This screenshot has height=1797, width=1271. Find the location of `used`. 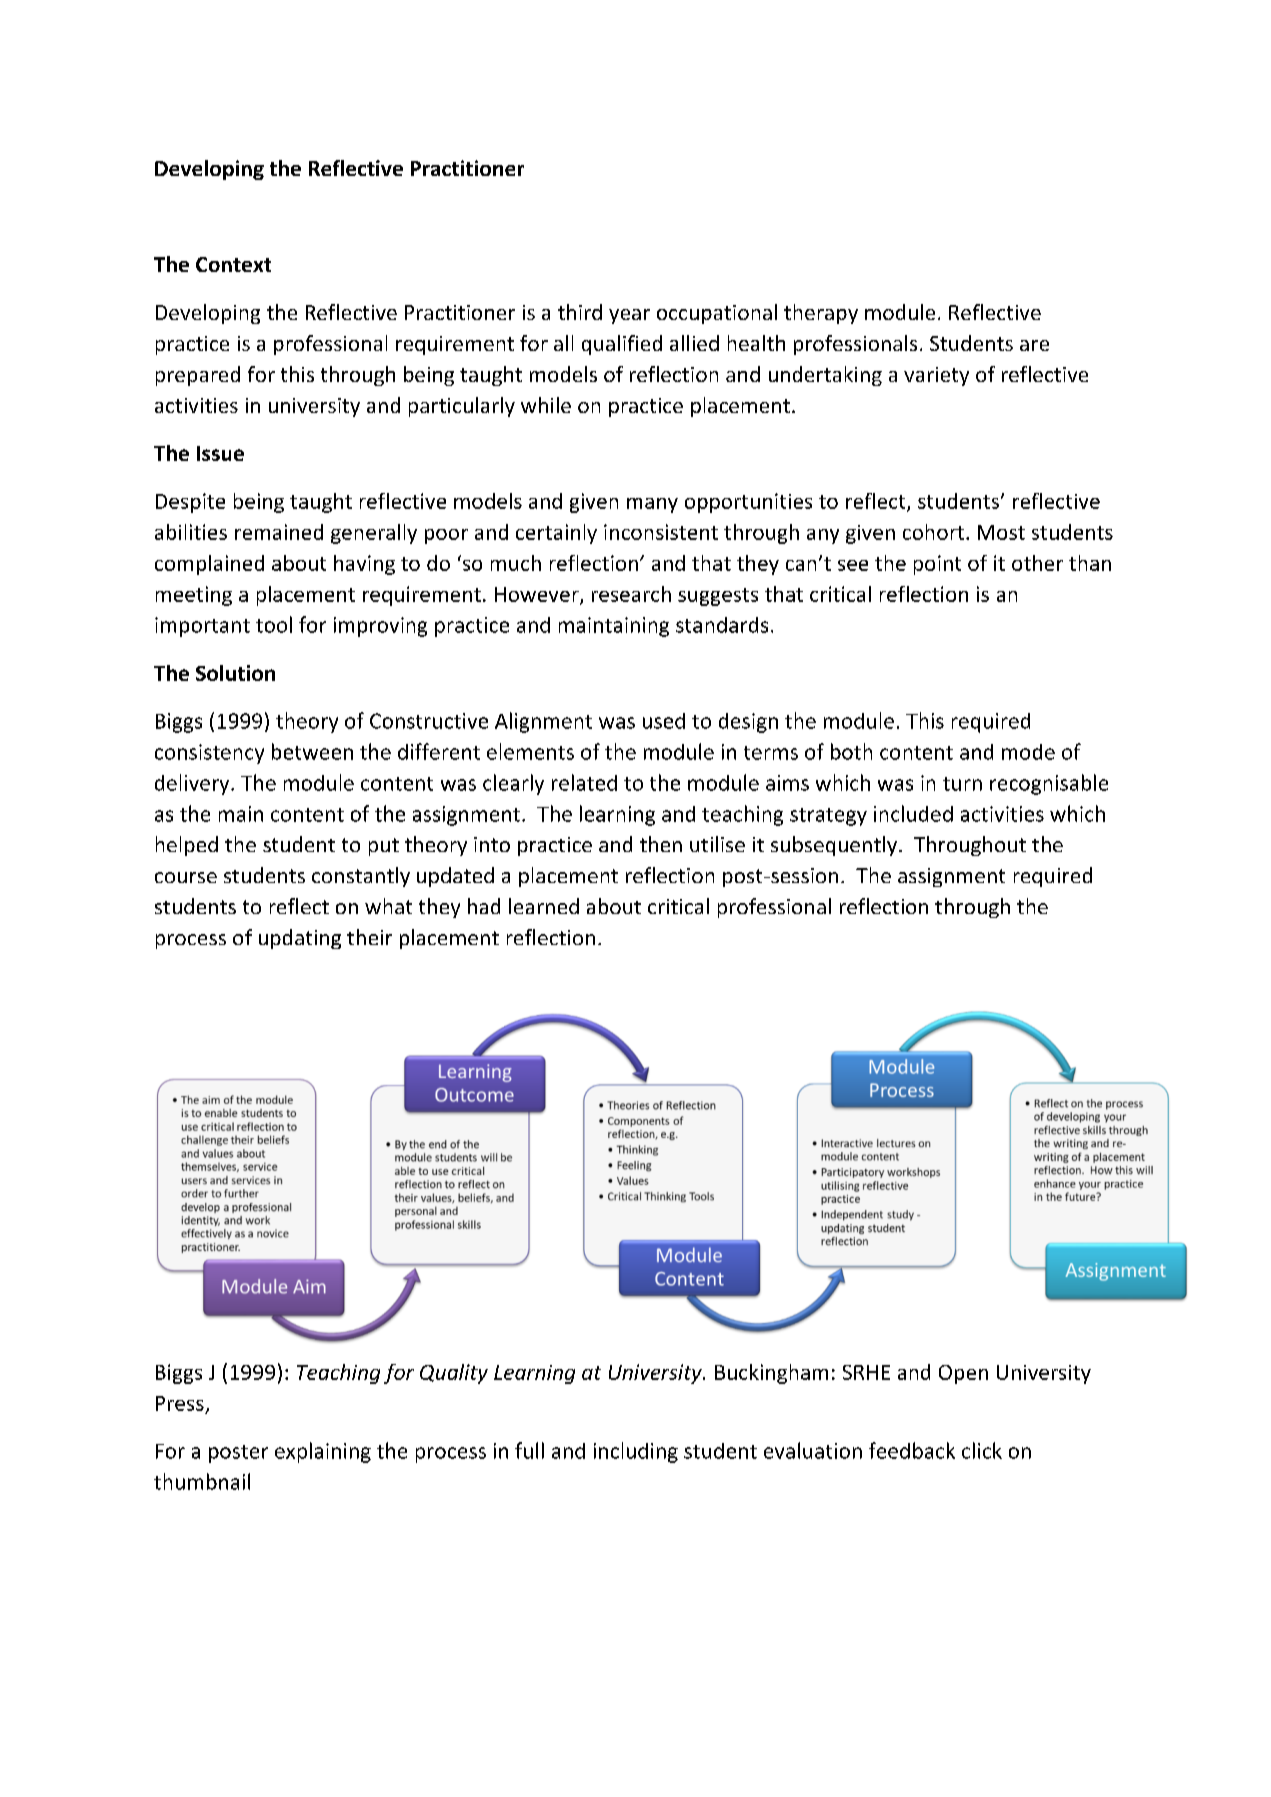

used is located at coordinates (664, 721).
